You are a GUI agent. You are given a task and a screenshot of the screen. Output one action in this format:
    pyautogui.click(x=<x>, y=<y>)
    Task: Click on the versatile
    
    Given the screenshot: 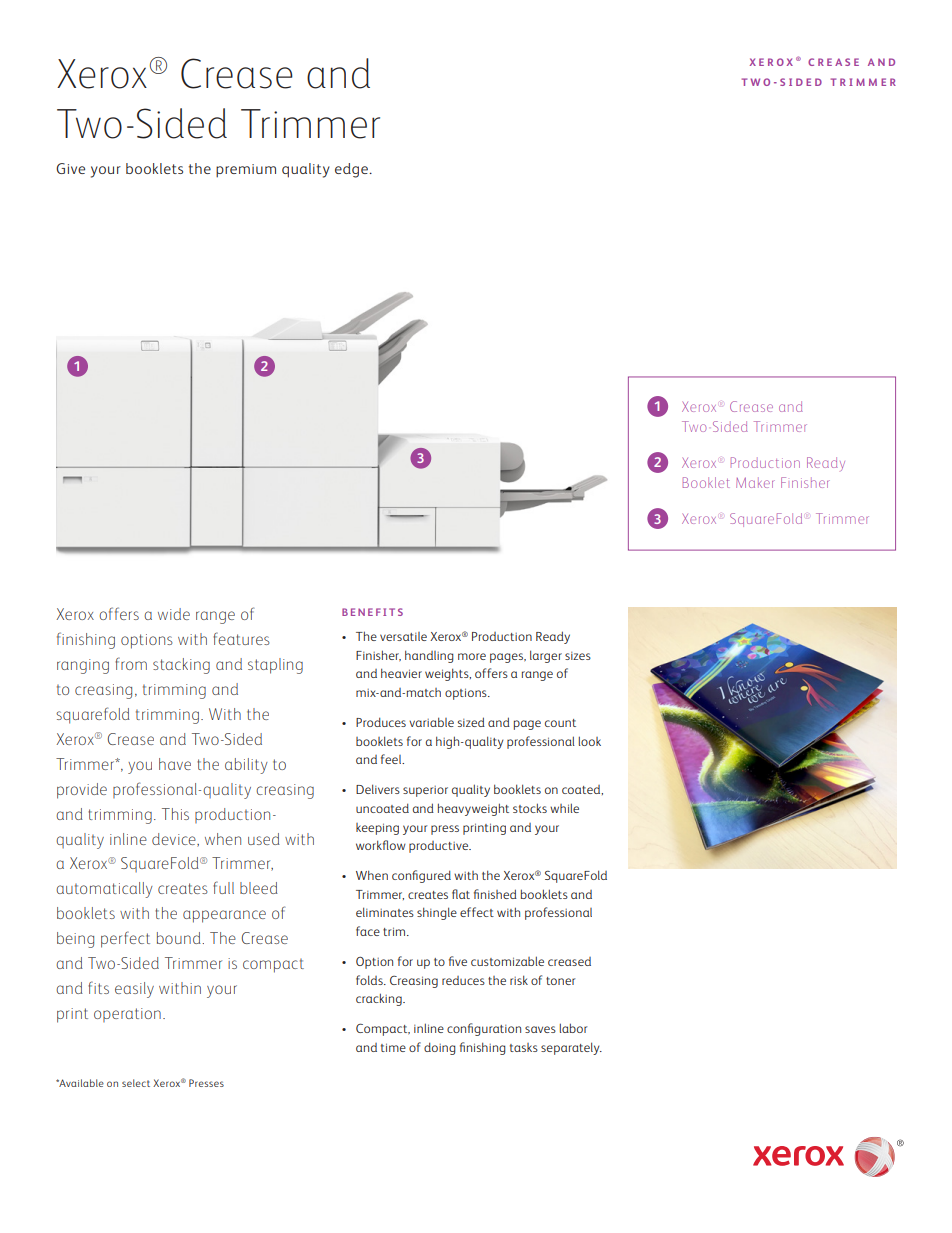 What is the action you would take?
    pyautogui.click(x=403, y=636)
